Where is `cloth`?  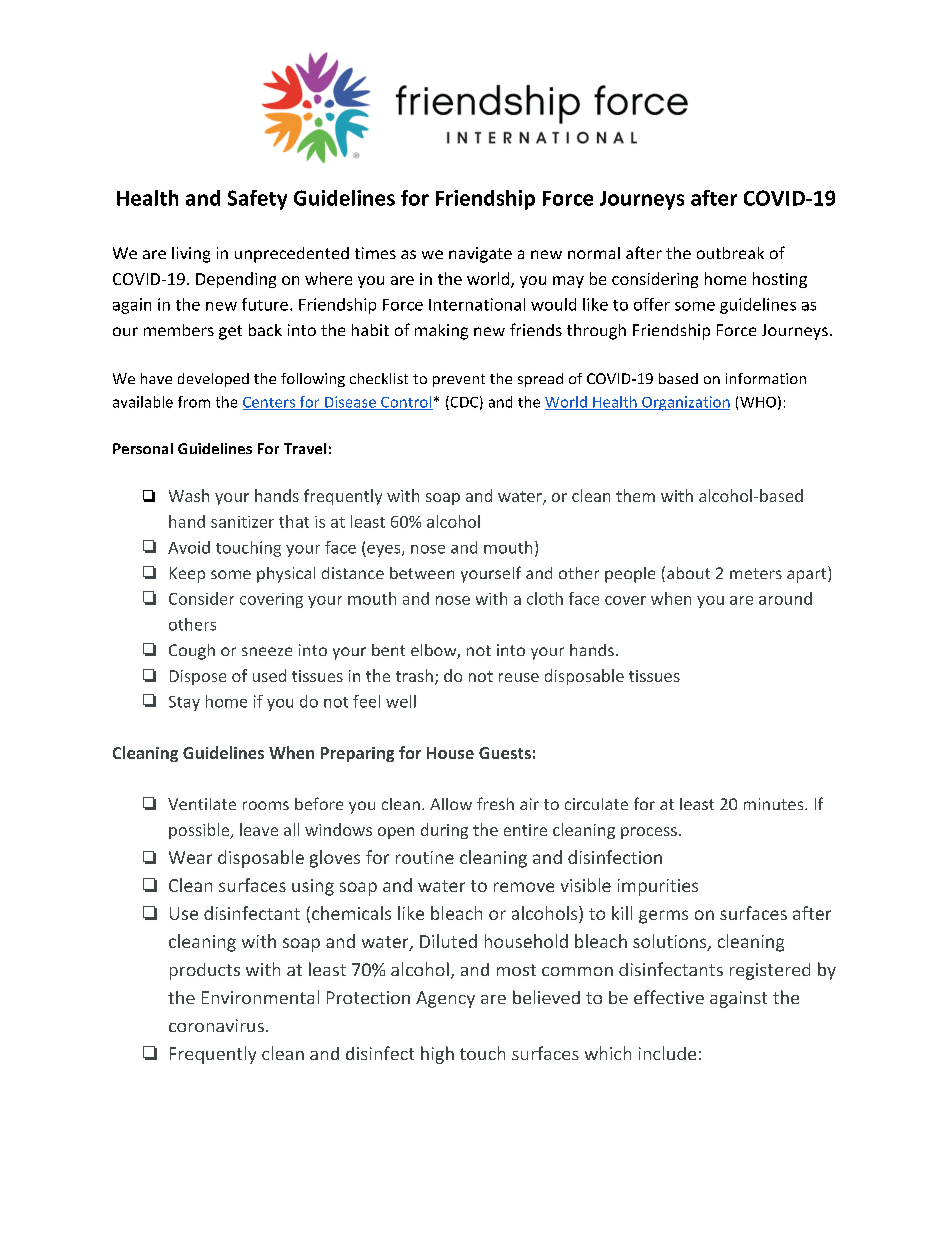
cloth is located at coordinates (545, 598).
